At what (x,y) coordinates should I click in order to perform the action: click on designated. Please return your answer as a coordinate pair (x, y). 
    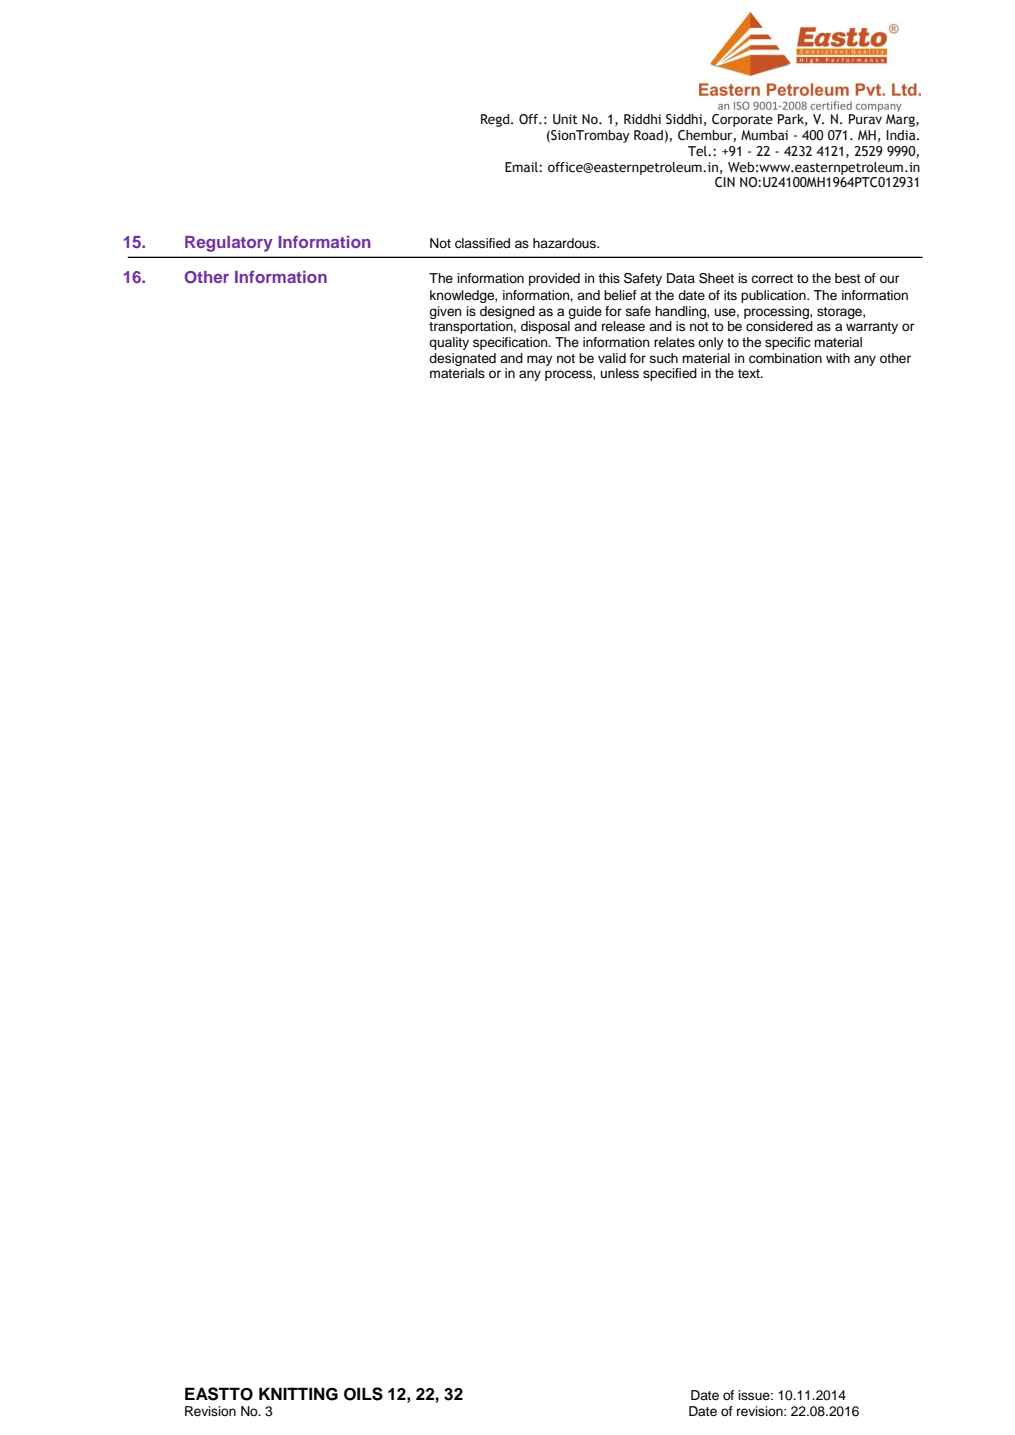
    Looking at the image, I should click on (462, 359).
